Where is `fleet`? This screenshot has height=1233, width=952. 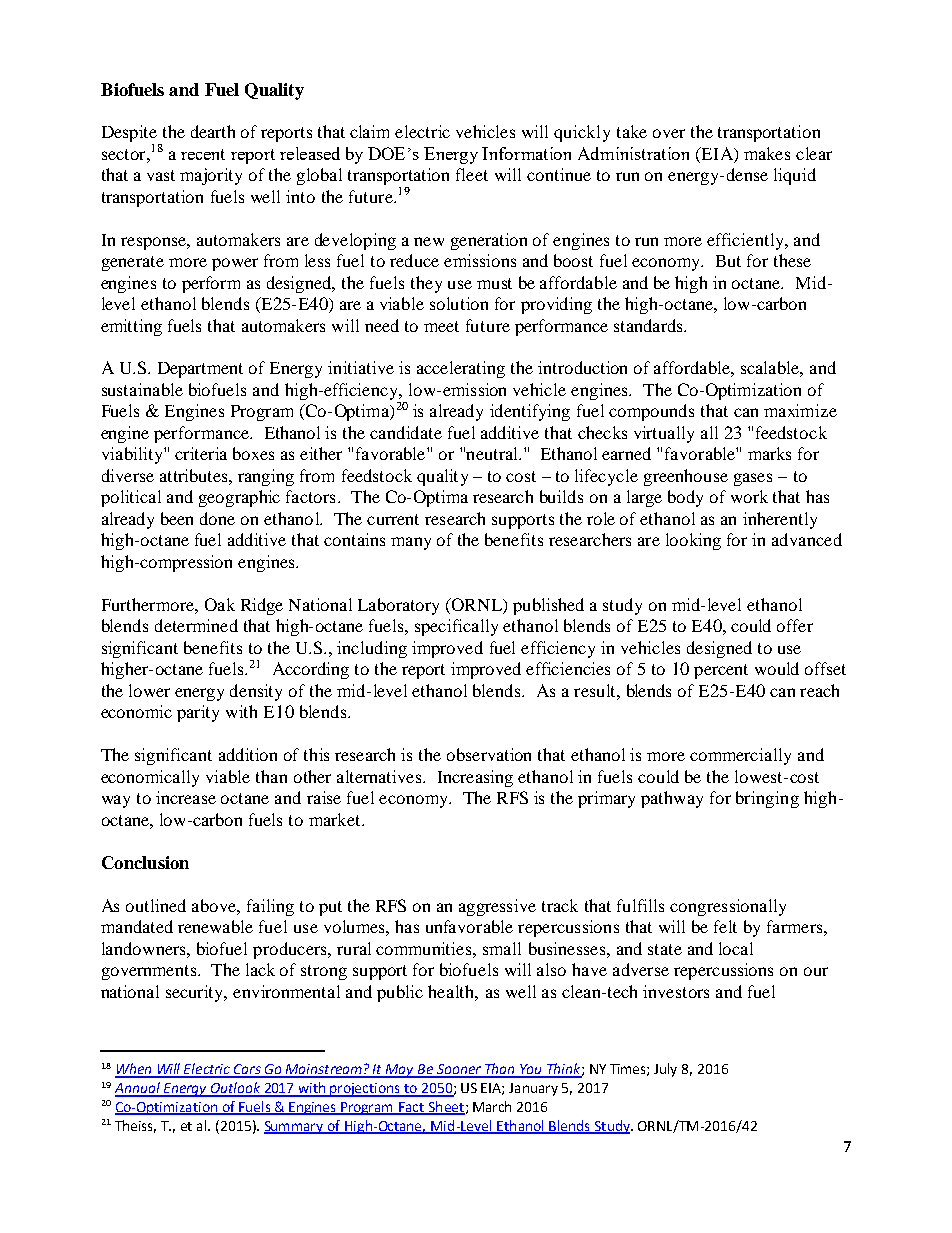
fleet is located at coordinates (472, 174).
